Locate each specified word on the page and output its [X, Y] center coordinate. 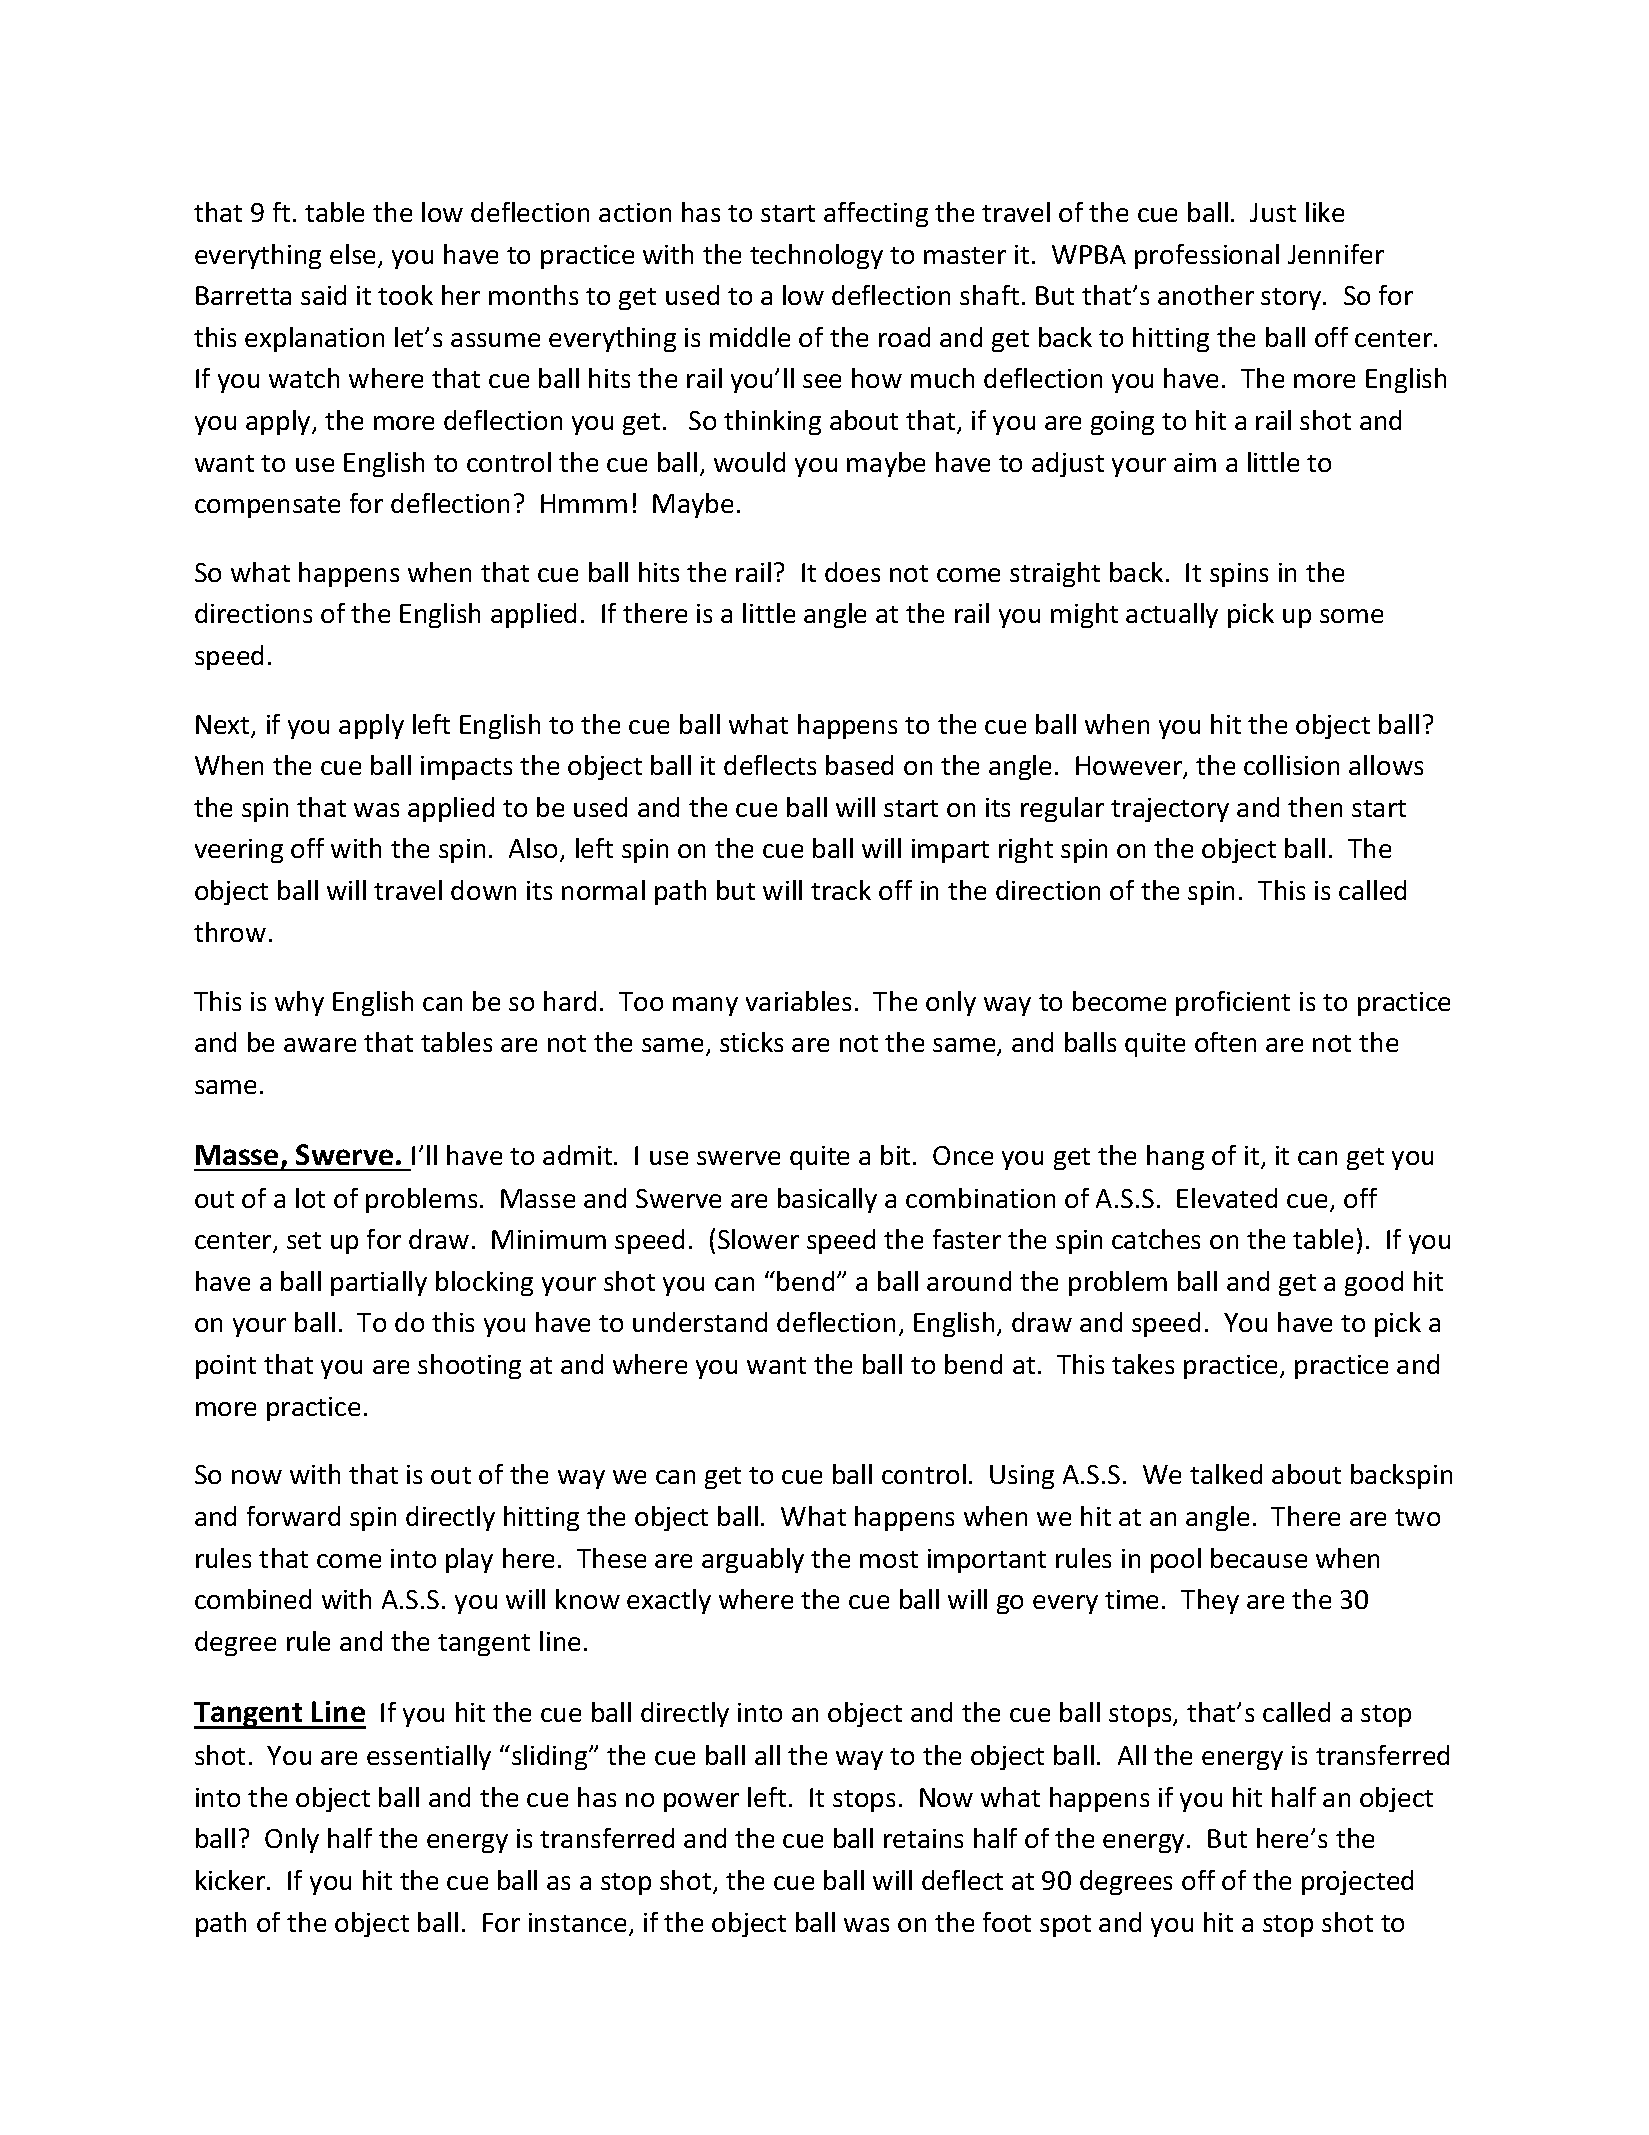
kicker [232, 1880]
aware [320, 1045]
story [1292, 299]
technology [816, 256]
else [352, 254]
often [1225, 1042]
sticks [751, 1042]
